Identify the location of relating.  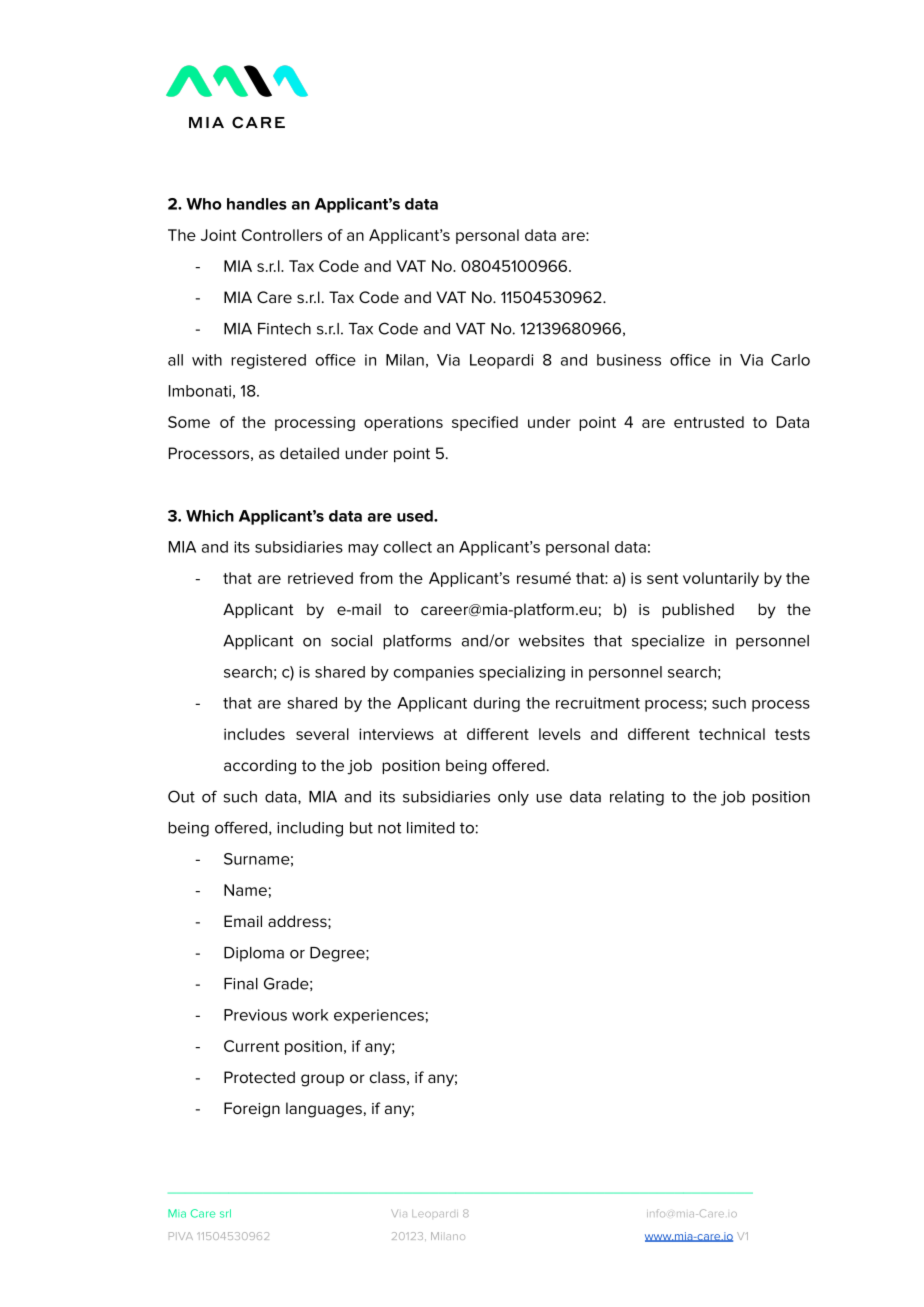
(637, 798).
